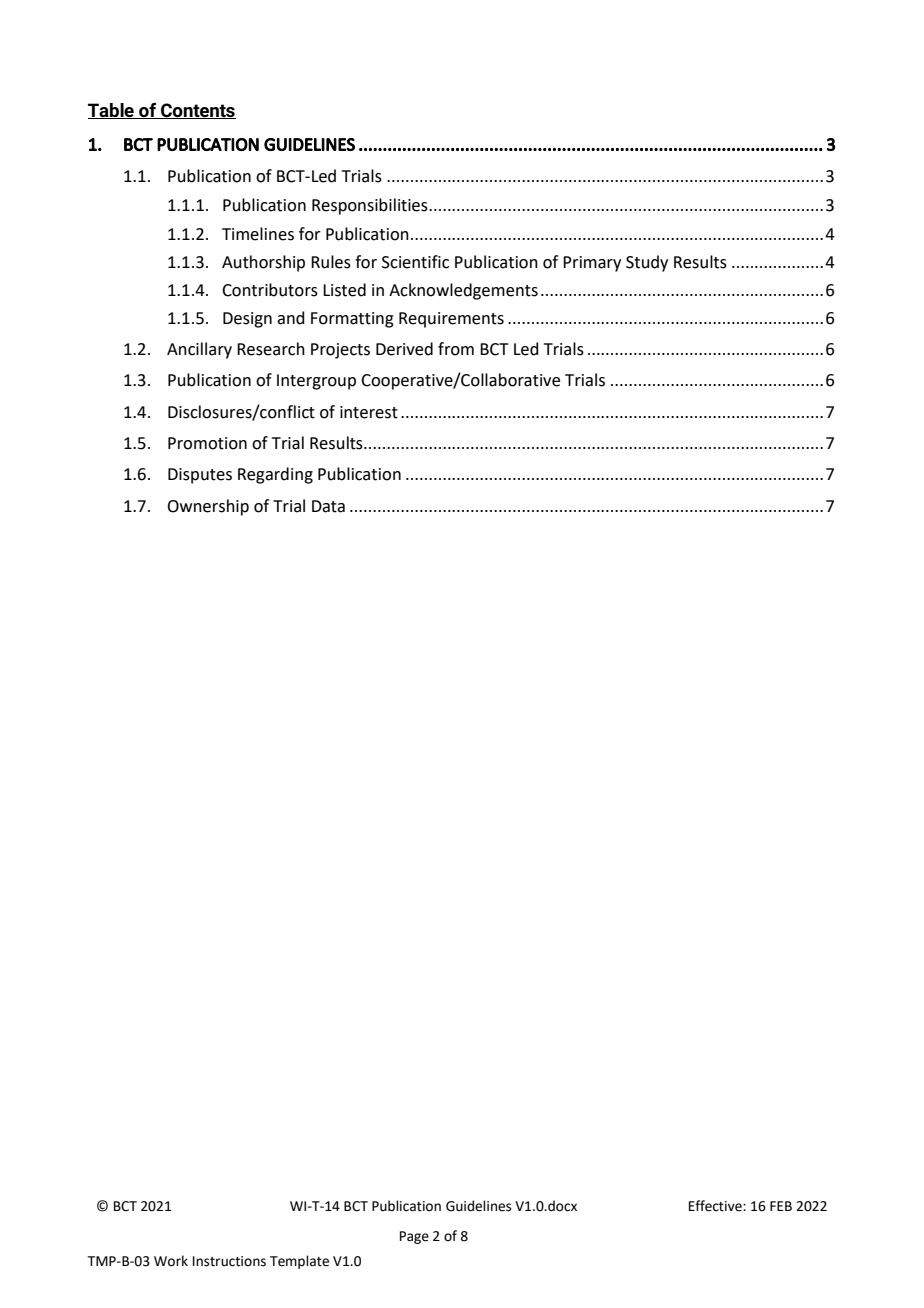  I want to click on Study, so click(647, 263).
